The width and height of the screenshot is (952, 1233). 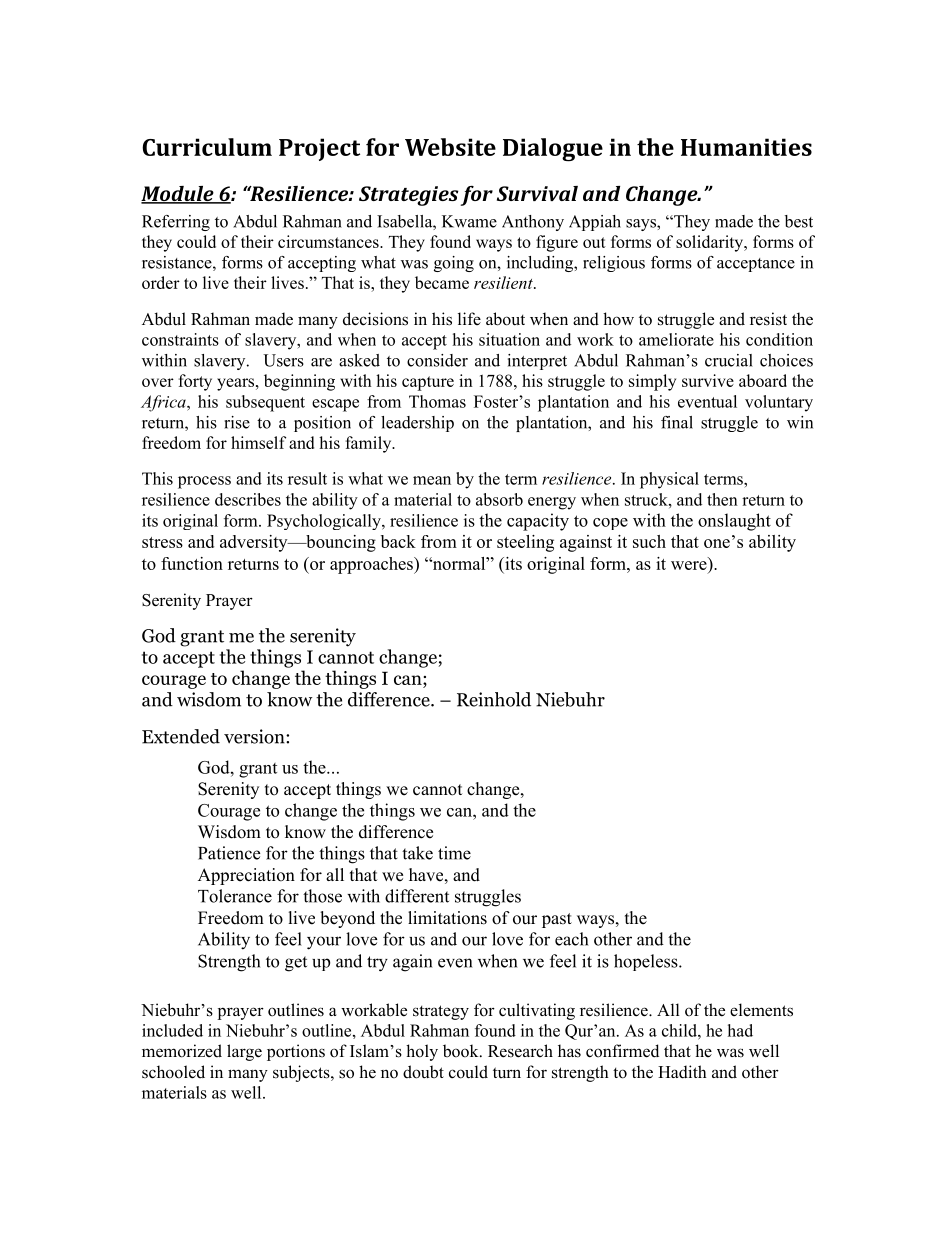 I want to click on version, so click(x=255, y=736).
